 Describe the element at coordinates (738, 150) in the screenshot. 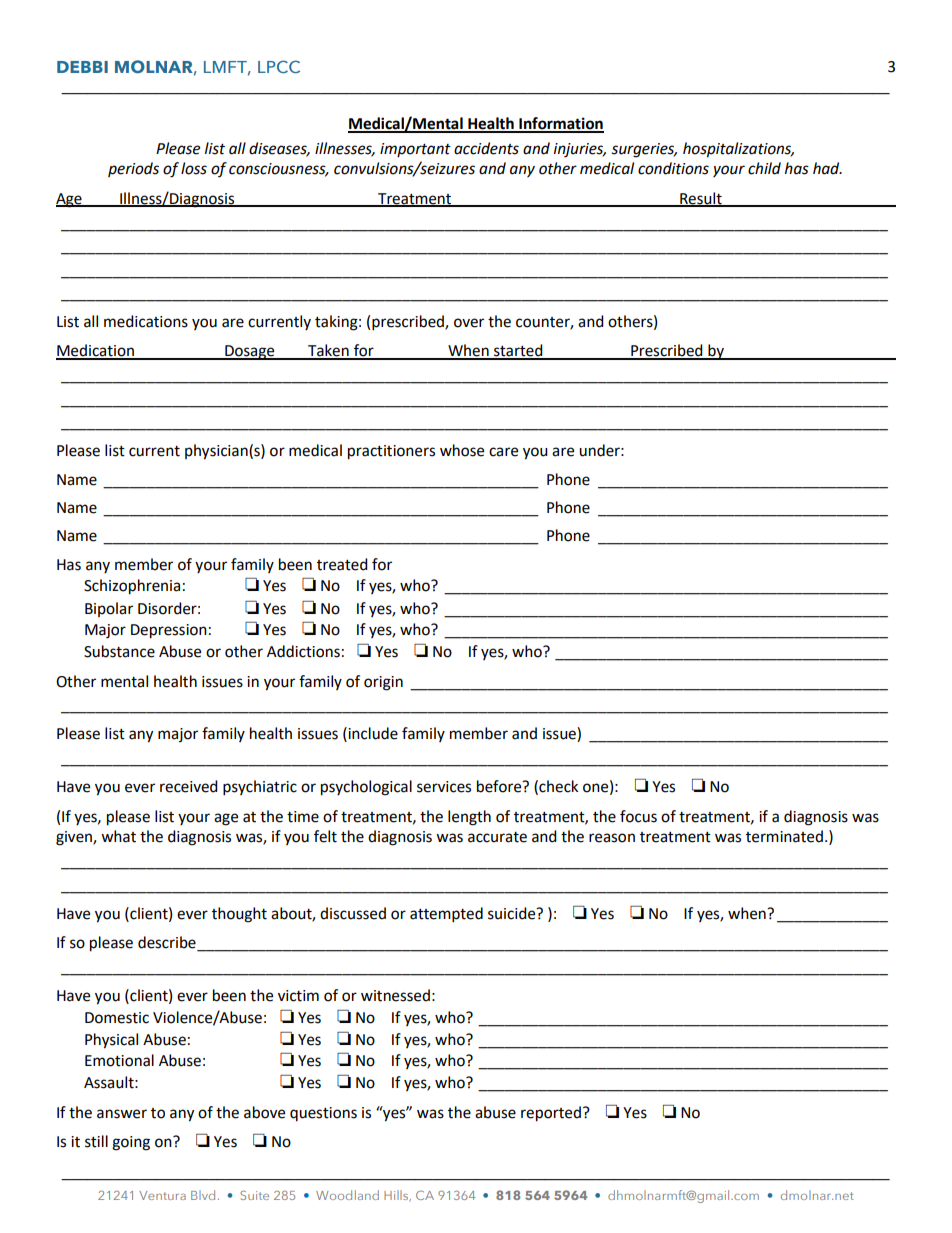

I see `hospitalizations` at that location.
